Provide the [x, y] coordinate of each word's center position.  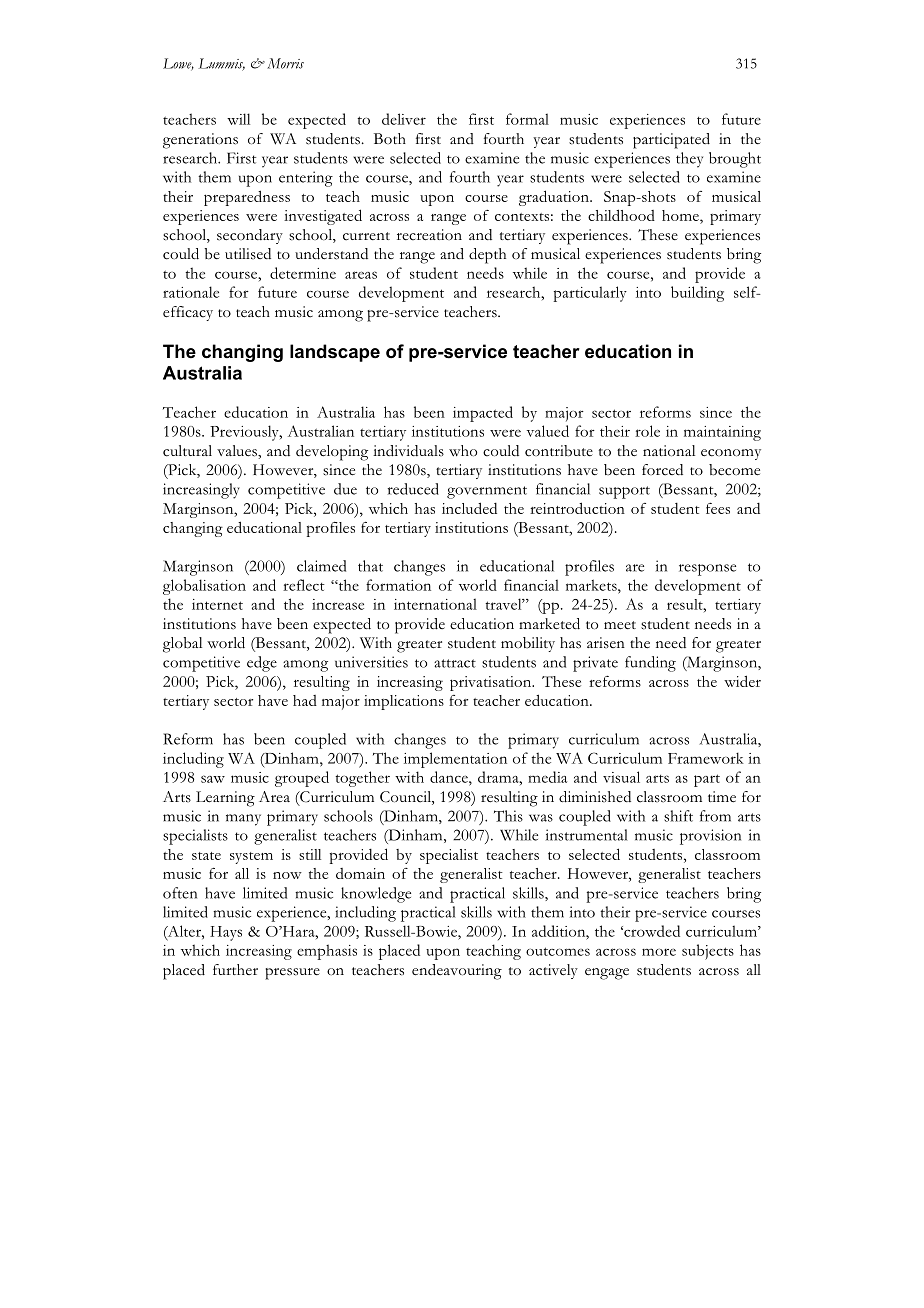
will [238, 119]
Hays [226, 933]
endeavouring [457, 972]
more [659, 952]
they [689, 160]
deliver [404, 119]
